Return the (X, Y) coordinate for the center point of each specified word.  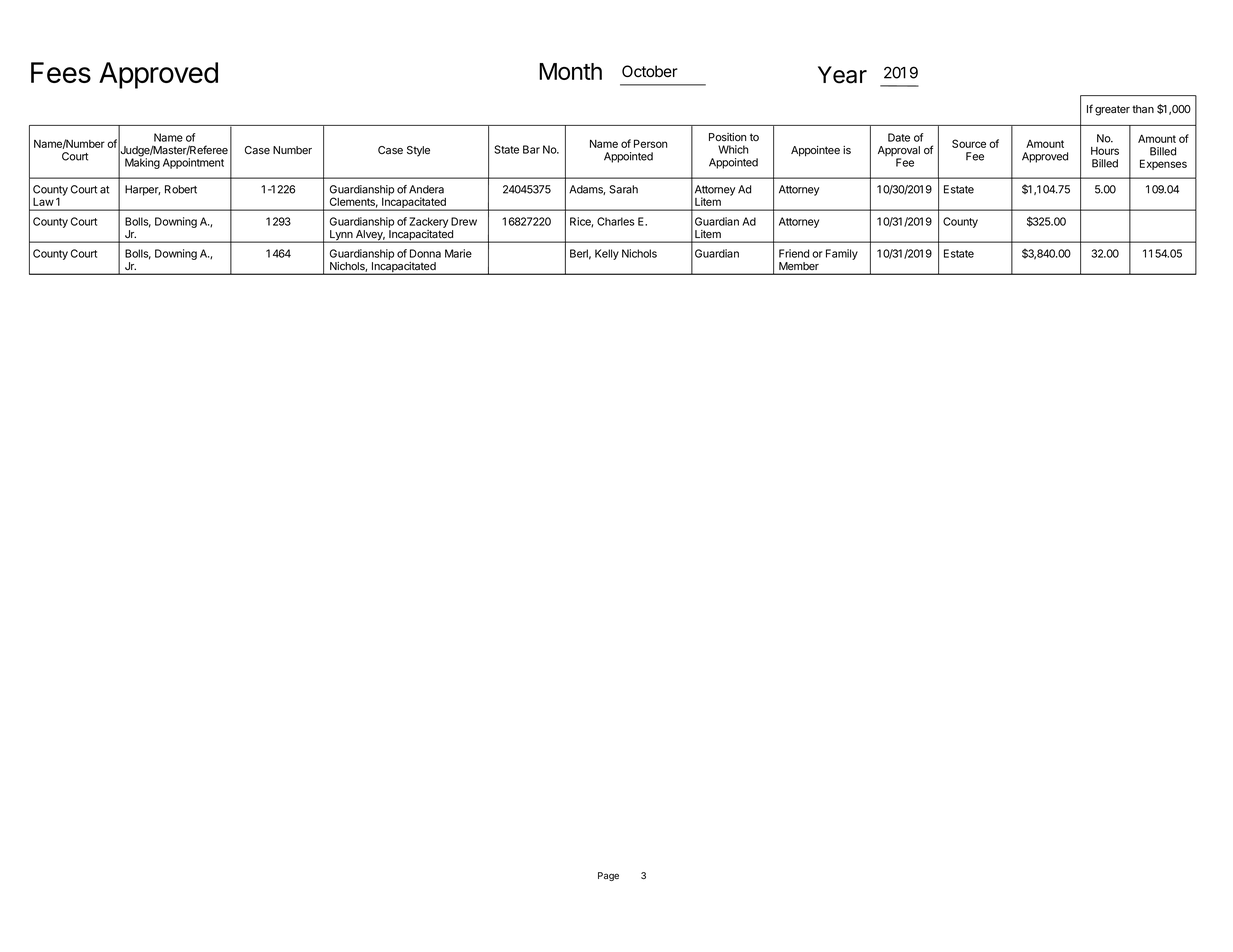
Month (570, 71)
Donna (425, 253)
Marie (458, 253)
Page (608, 876)
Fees (61, 72)
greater (1112, 110)
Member (799, 266)
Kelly (607, 254)
